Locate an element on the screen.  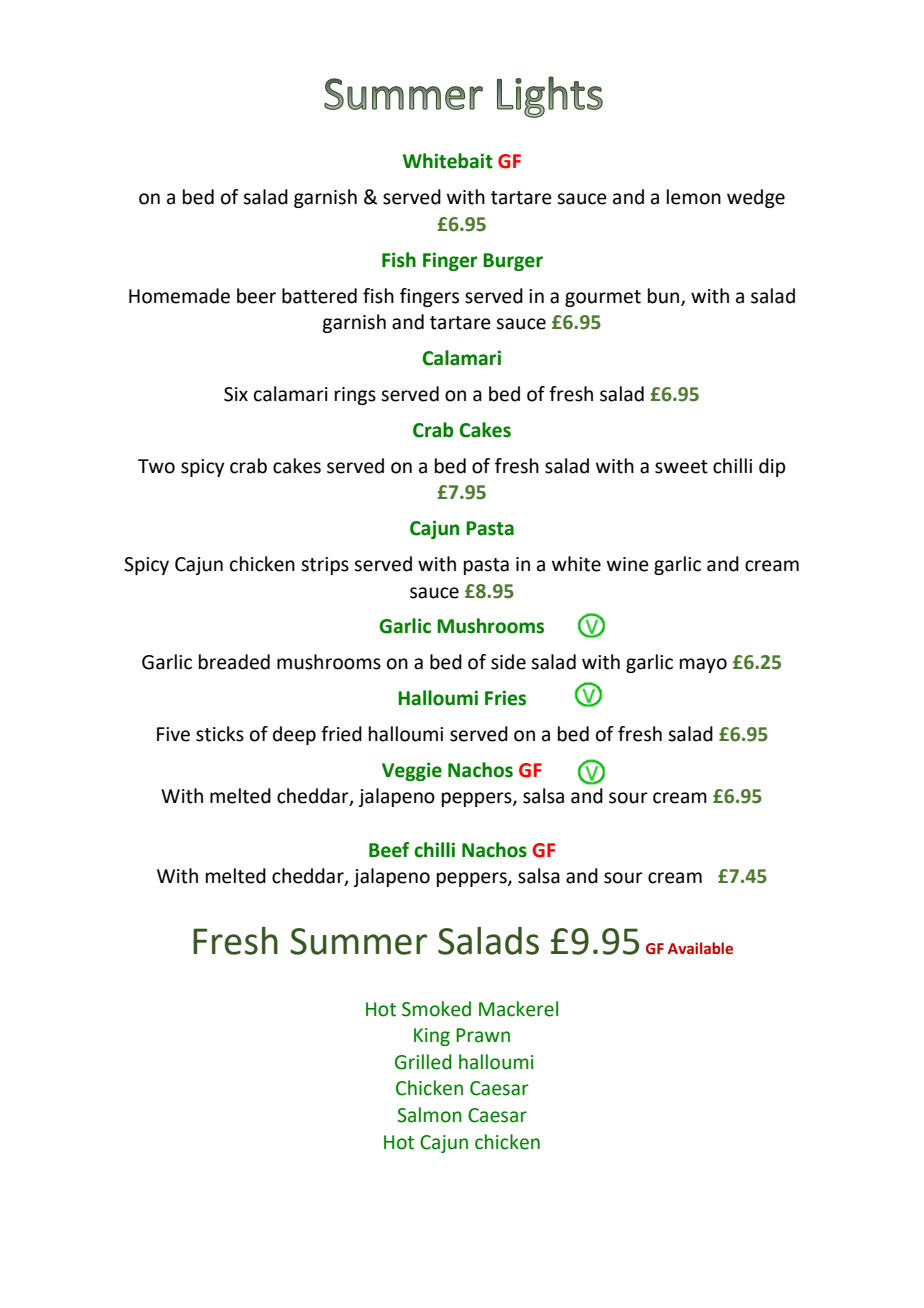
sticks is located at coordinates (220, 734).
